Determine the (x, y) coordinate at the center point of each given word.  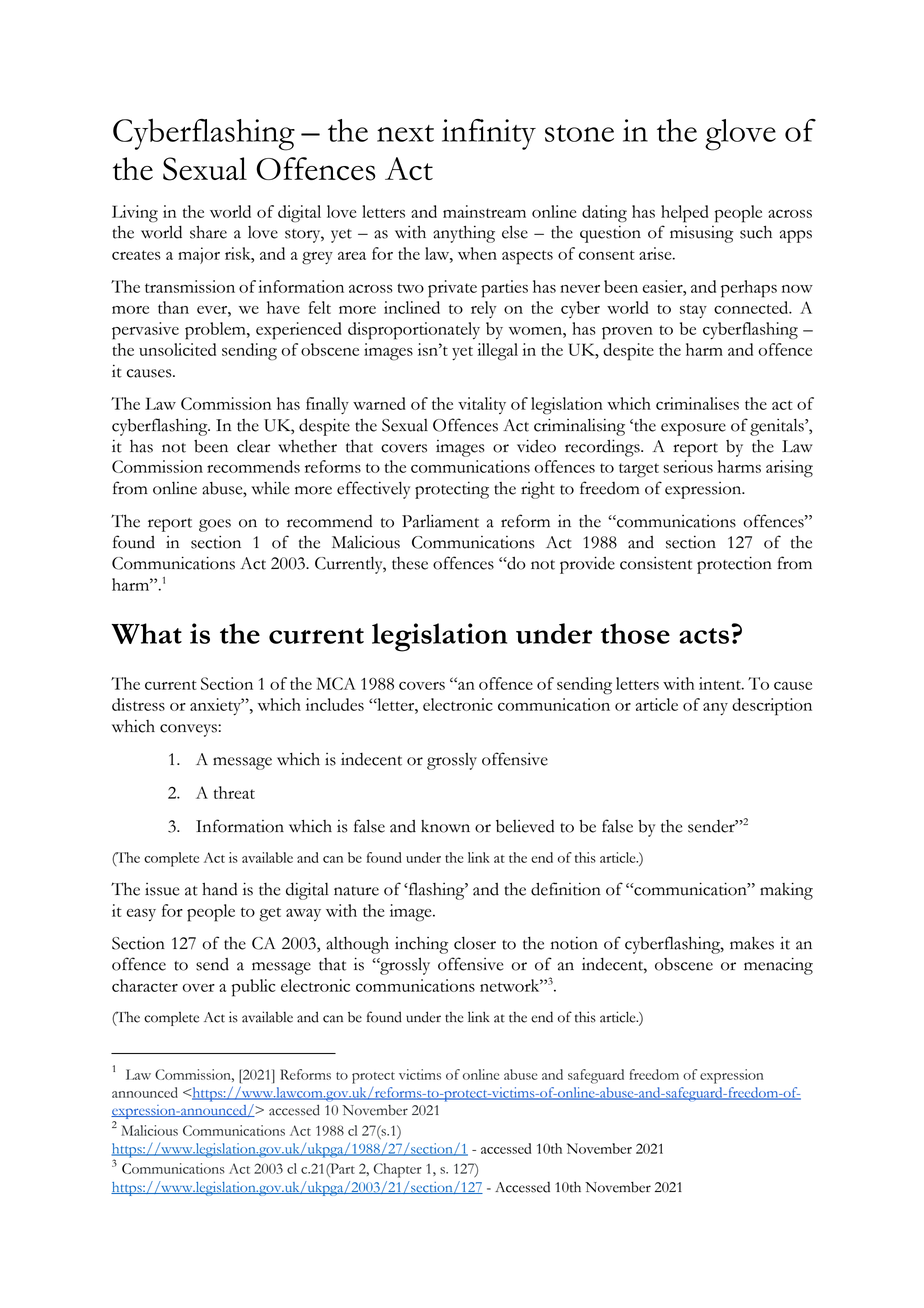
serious (688, 466)
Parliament (440, 521)
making (786, 891)
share (208, 232)
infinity (489, 134)
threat (234, 792)
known (445, 826)
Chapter (398, 1170)
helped (685, 214)
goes (215, 525)
